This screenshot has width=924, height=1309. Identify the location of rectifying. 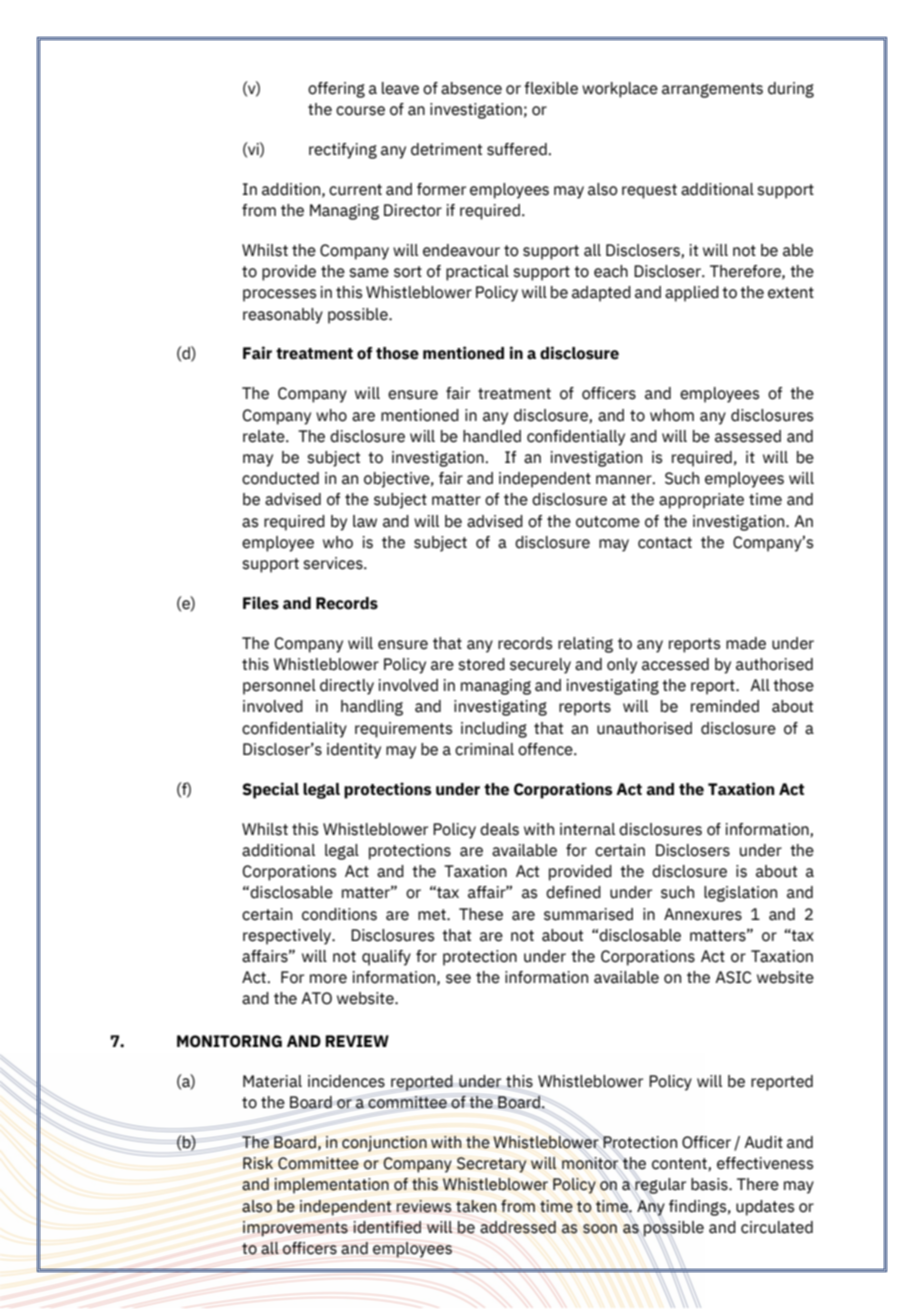
(343, 151).
